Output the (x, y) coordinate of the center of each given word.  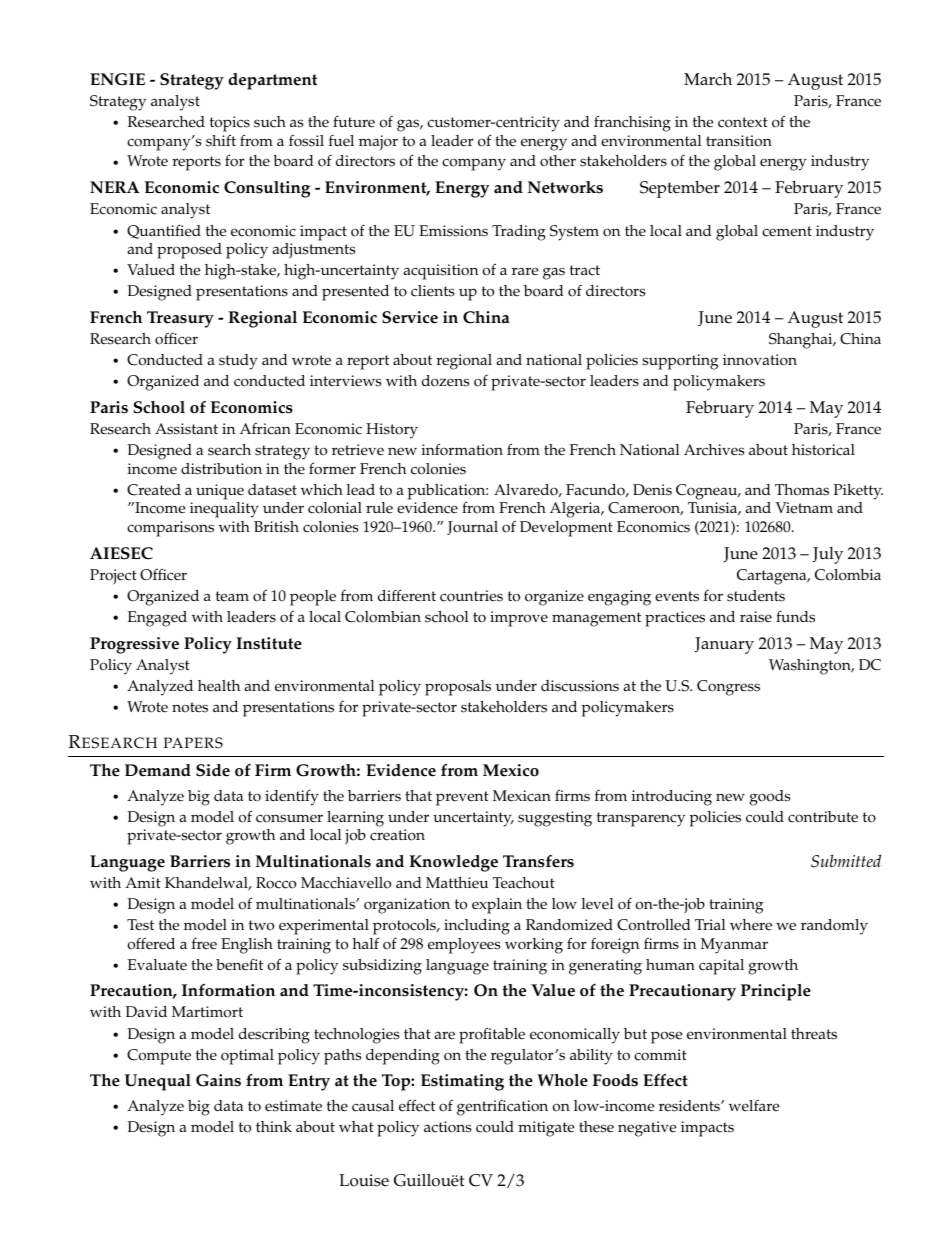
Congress (728, 688)
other (558, 161)
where (751, 925)
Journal (472, 528)
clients (433, 291)
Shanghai (802, 341)
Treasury (180, 319)
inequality (224, 510)
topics (230, 124)
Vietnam (804, 508)
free (204, 943)
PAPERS (193, 743)
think (274, 1126)
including (477, 927)
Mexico (511, 770)
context (743, 122)
